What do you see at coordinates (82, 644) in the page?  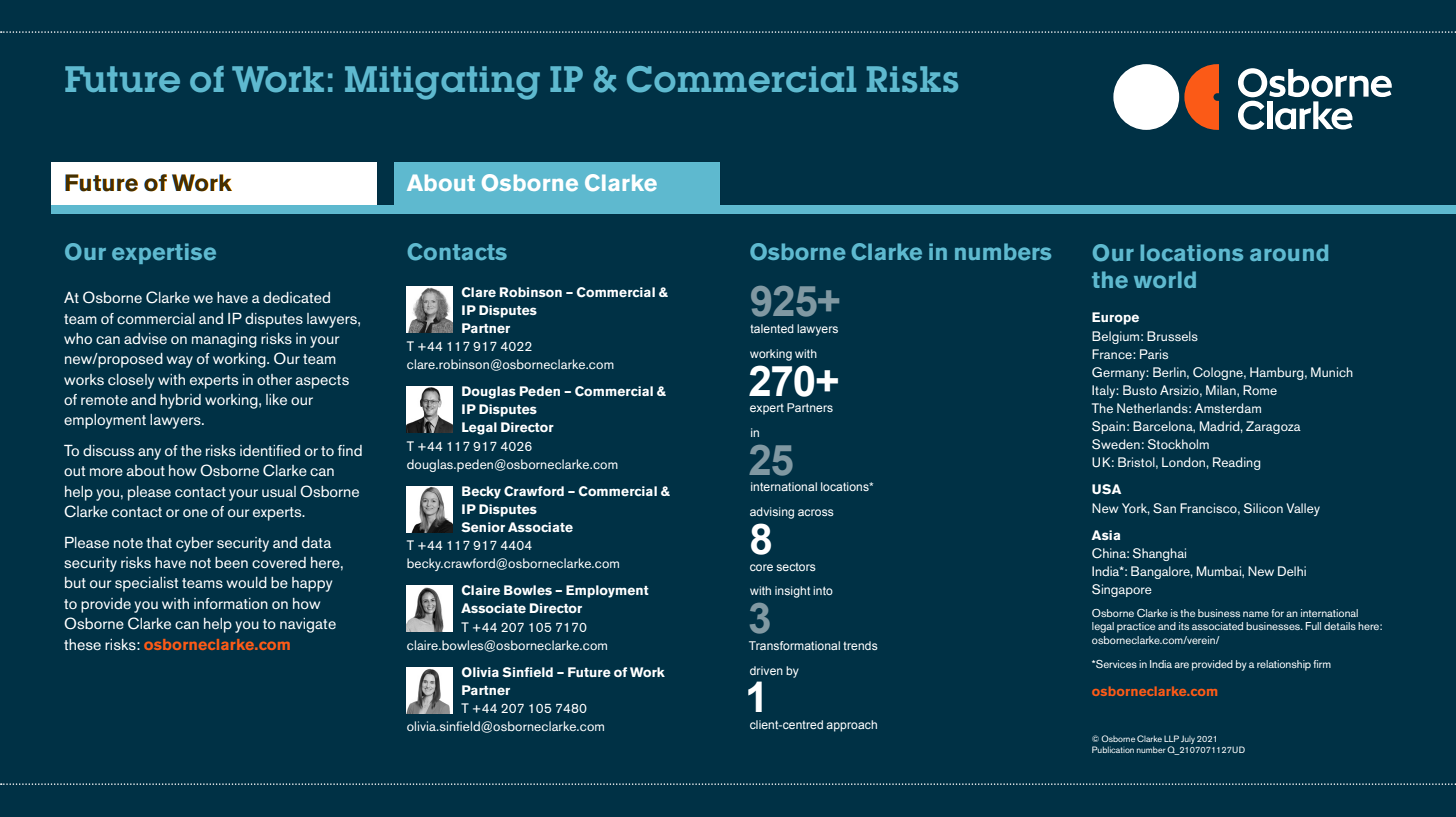 I see `these` at bounding box center [82, 644].
